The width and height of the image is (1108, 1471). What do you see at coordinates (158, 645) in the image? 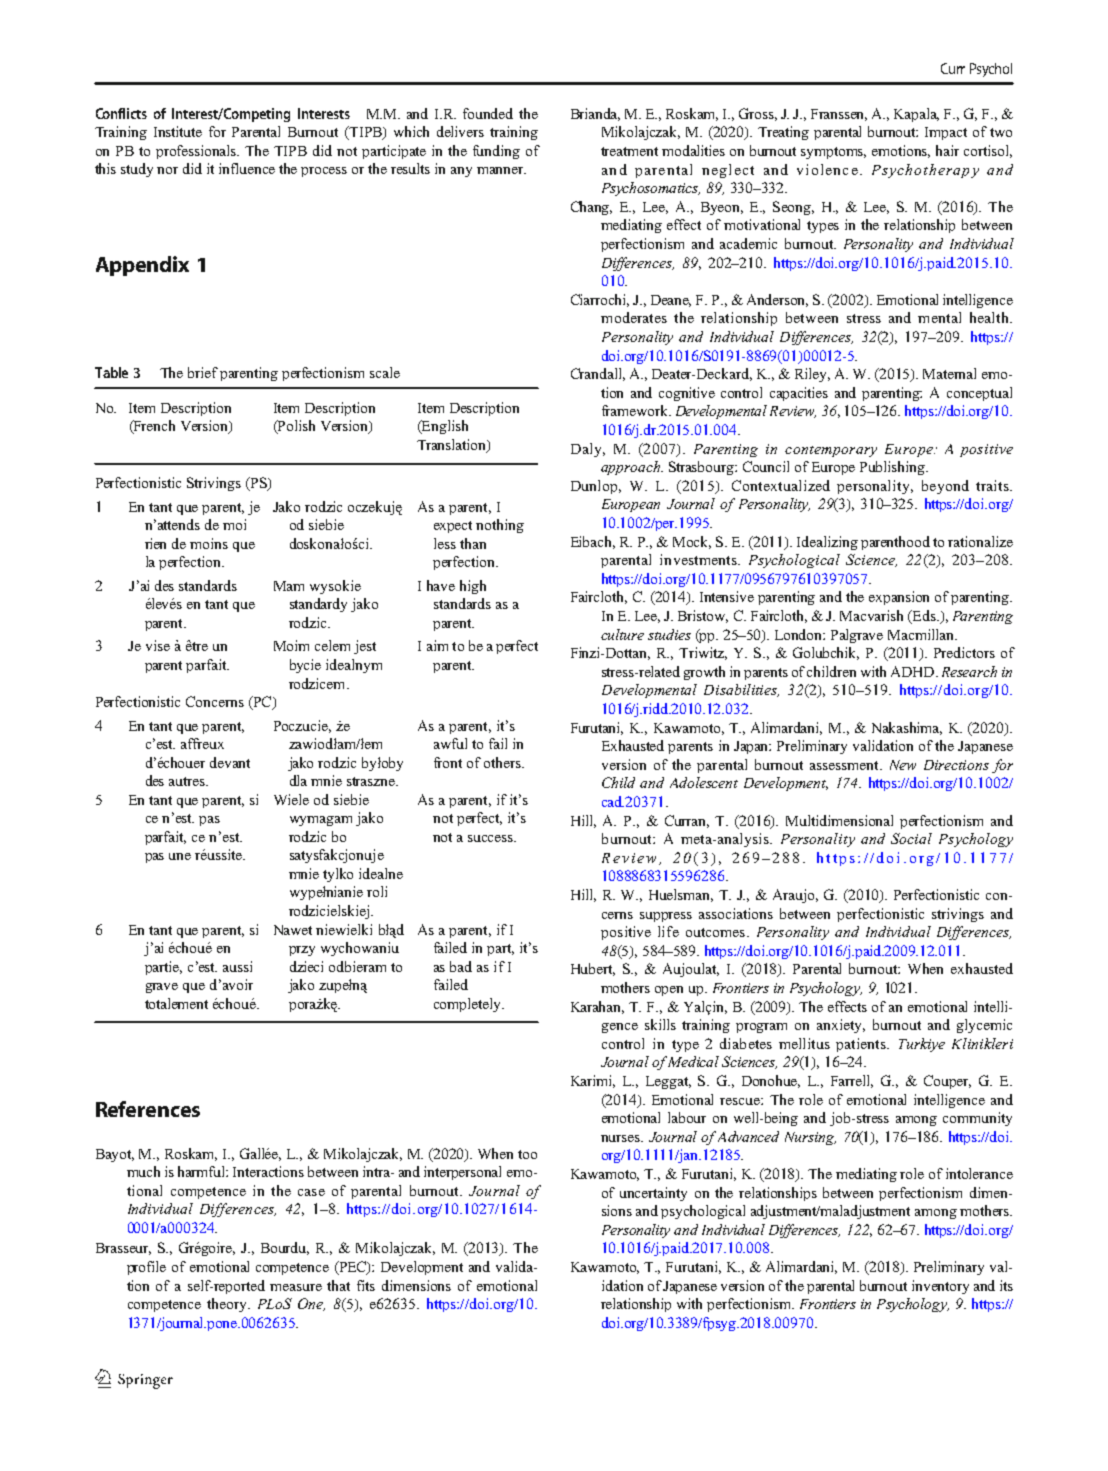
I see `vise` at bounding box center [158, 645].
